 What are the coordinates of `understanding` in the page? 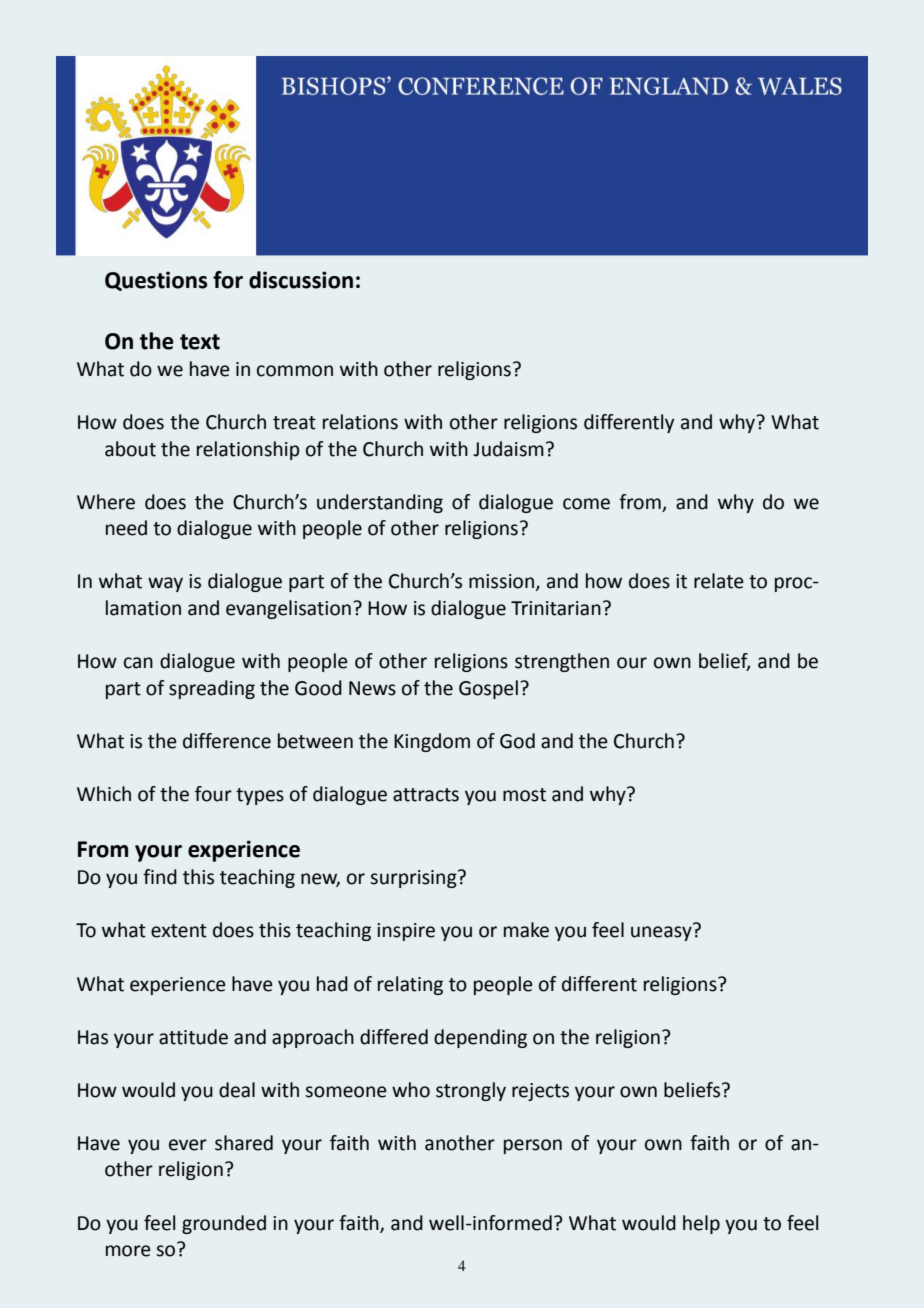 It's located at (380, 503).
